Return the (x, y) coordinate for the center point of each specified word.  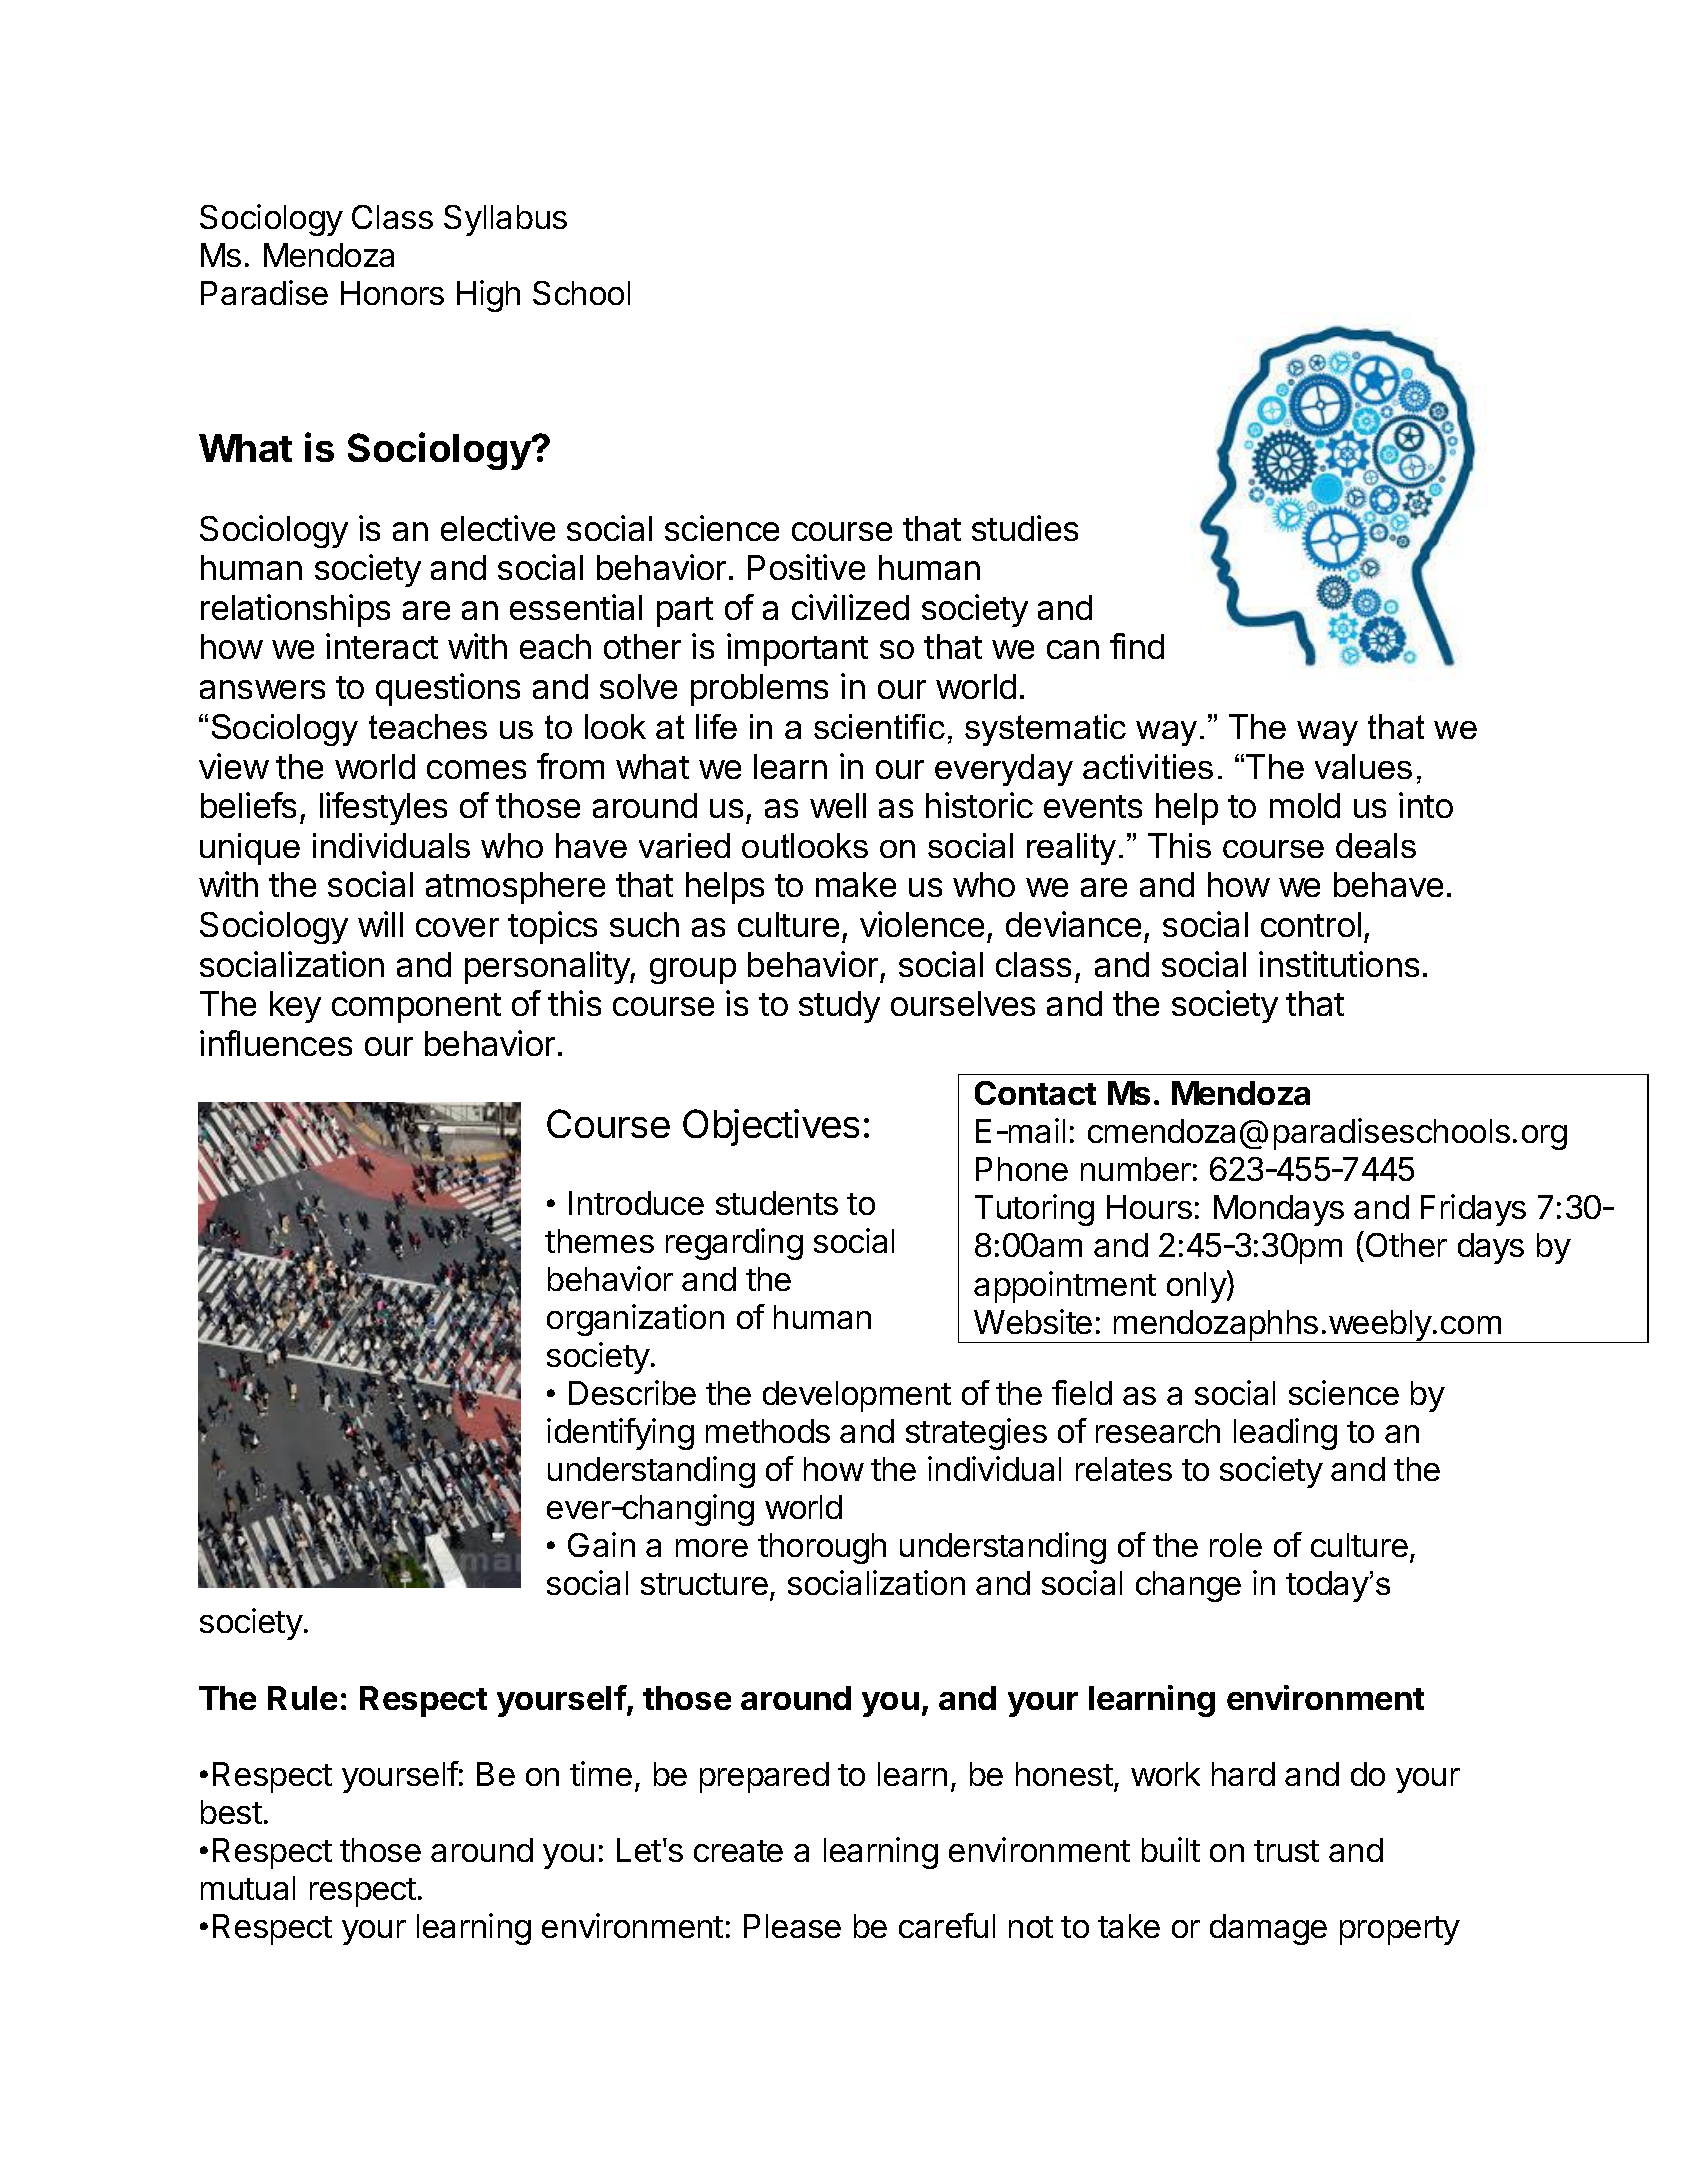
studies (1025, 528)
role (1236, 1545)
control (1311, 924)
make (856, 884)
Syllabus (505, 220)
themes (599, 1241)
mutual (248, 1888)
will (380, 924)
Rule (302, 1698)
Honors (392, 293)
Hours (1149, 1207)
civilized (850, 607)
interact (382, 646)
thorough (822, 1548)
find (1137, 646)
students (777, 1203)
